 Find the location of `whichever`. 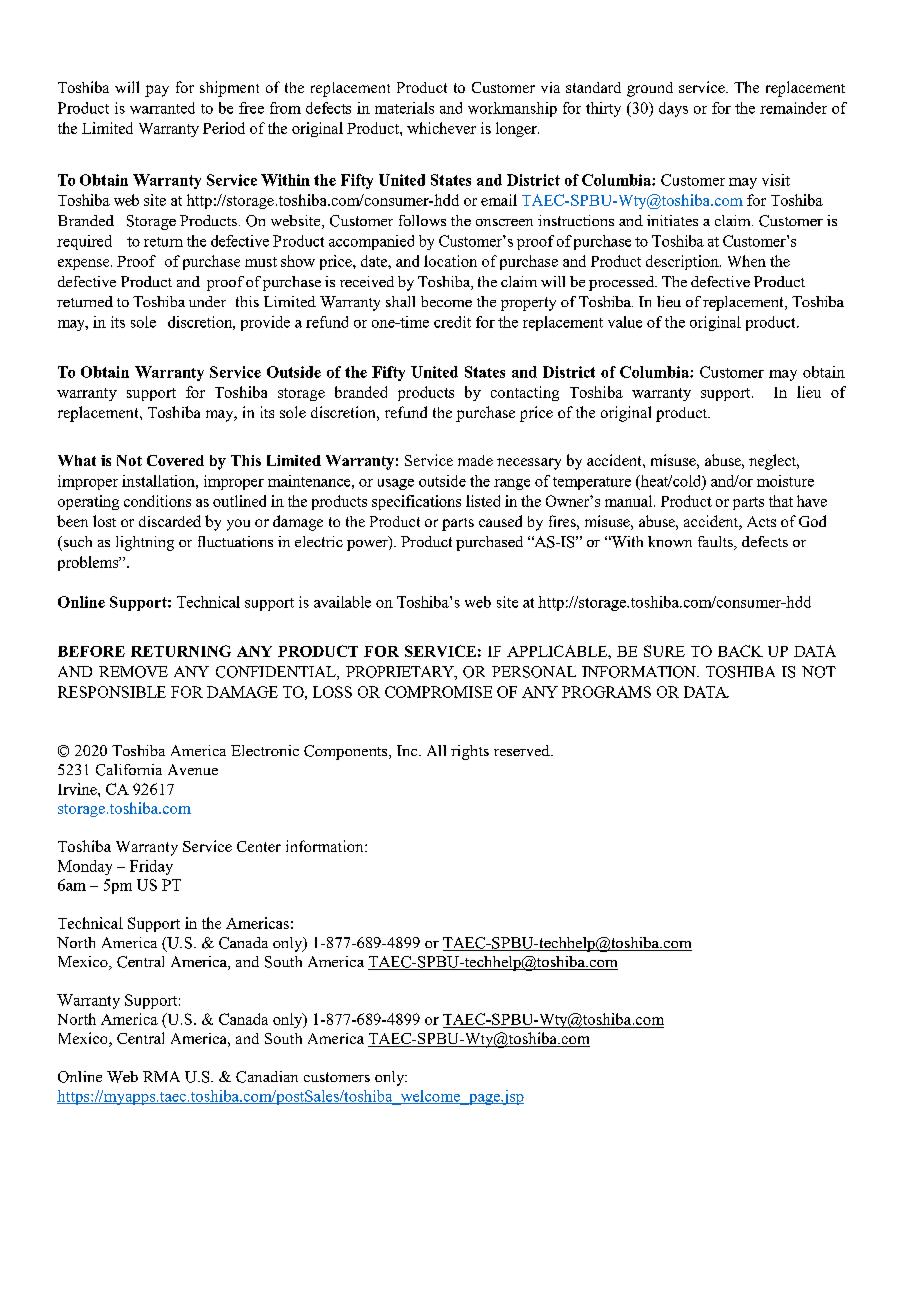

whichever is located at coordinates (441, 128).
